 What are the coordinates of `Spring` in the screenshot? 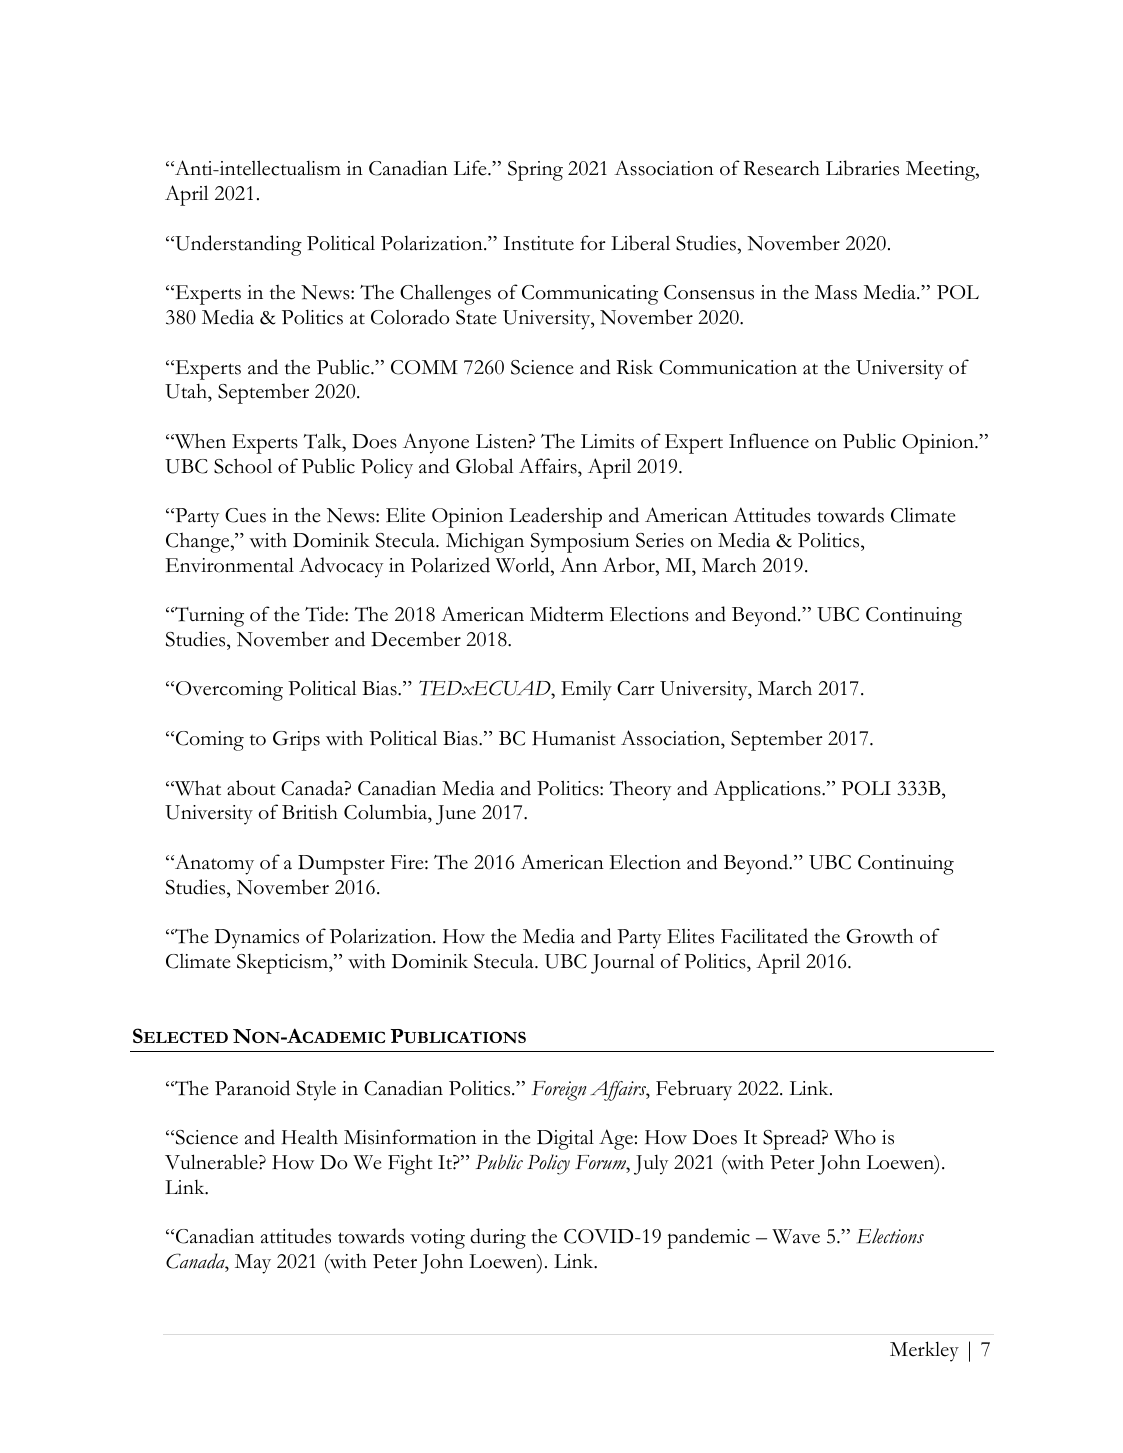 It's located at (535, 171).
